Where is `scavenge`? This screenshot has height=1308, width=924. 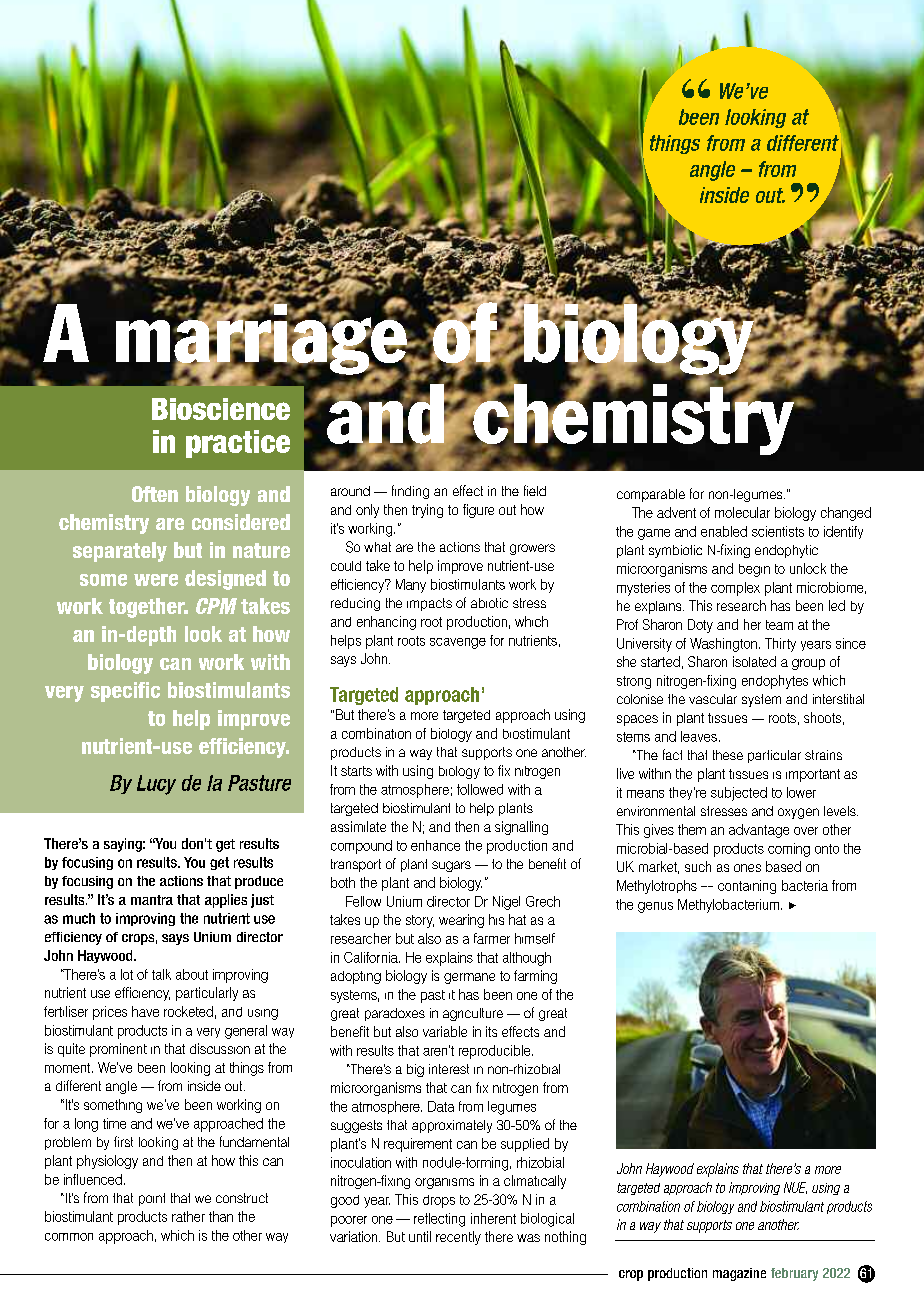
scavenge is located at coordinates (458, 643).
